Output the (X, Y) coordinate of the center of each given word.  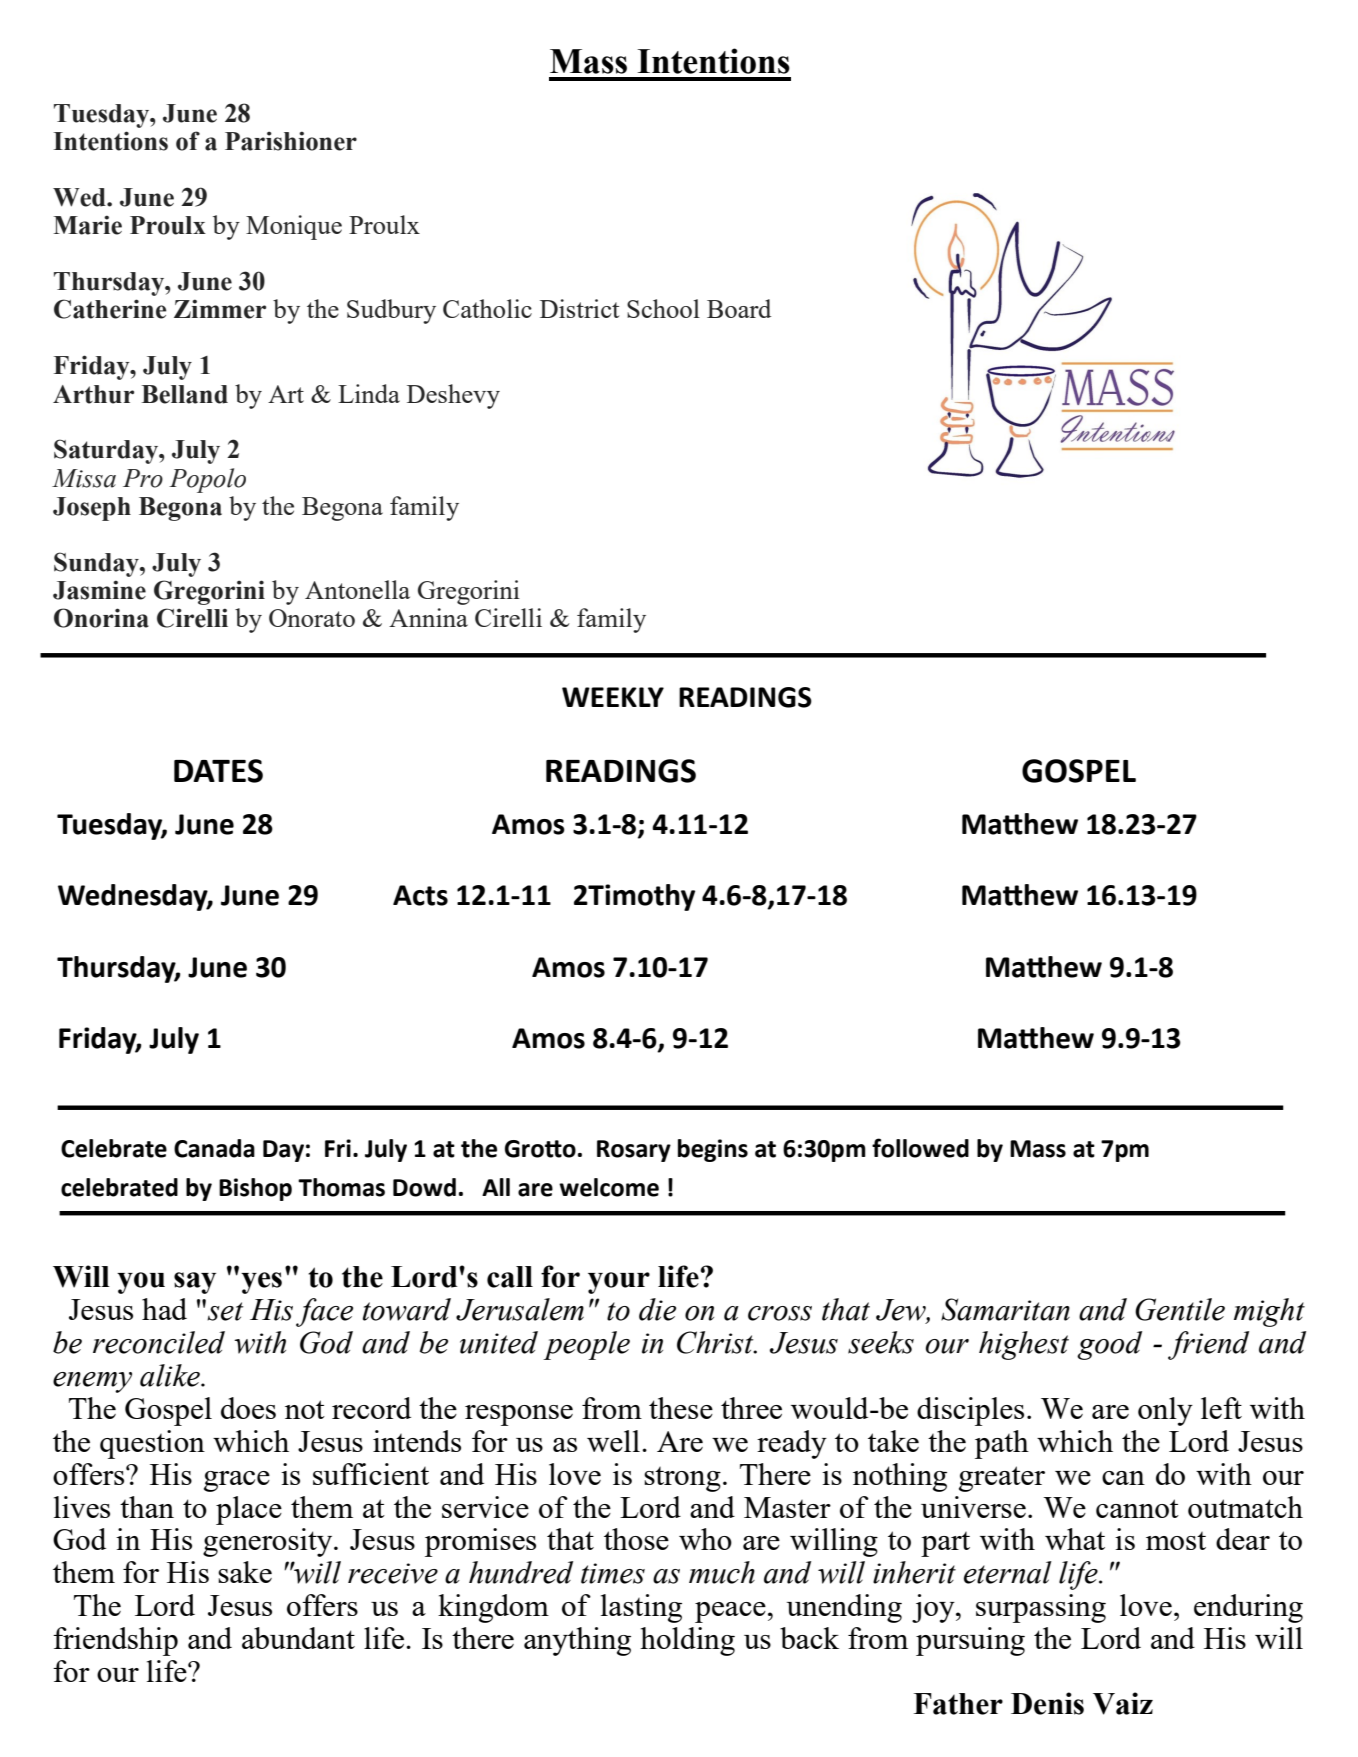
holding (687, 1641)
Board (739, 308)
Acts (420, 895)
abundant (298, 1638)
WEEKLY (613, 697)
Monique (294, 227)
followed (920, 1148)
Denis (1047, 1703)
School (663, 308)
